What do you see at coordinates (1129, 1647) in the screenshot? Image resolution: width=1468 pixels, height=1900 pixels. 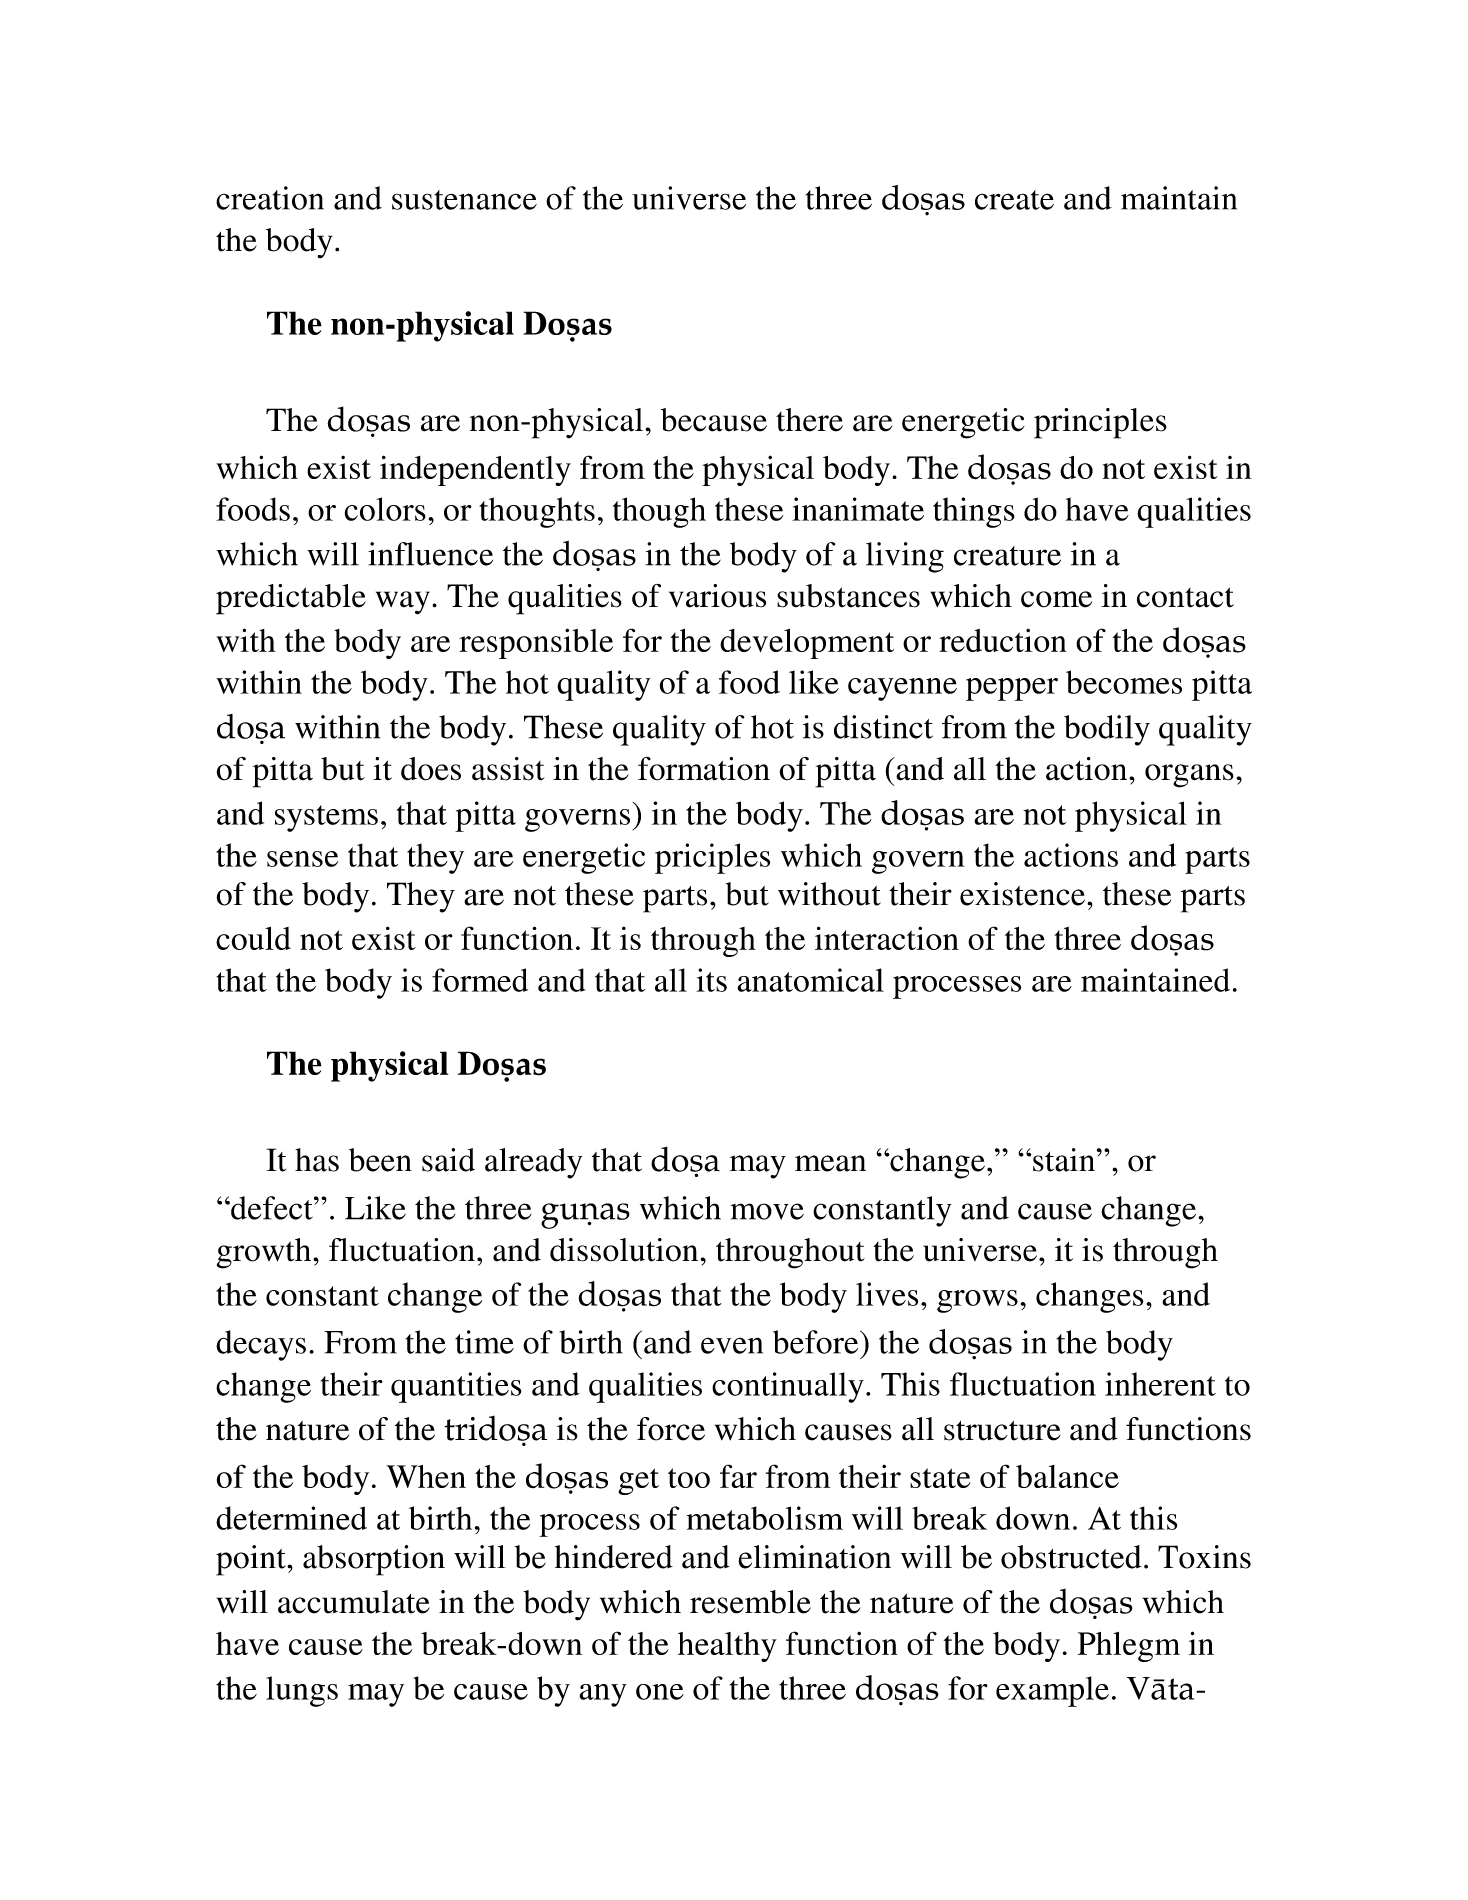 I see `Phlegm` at bounding box center [1129, 1647].
